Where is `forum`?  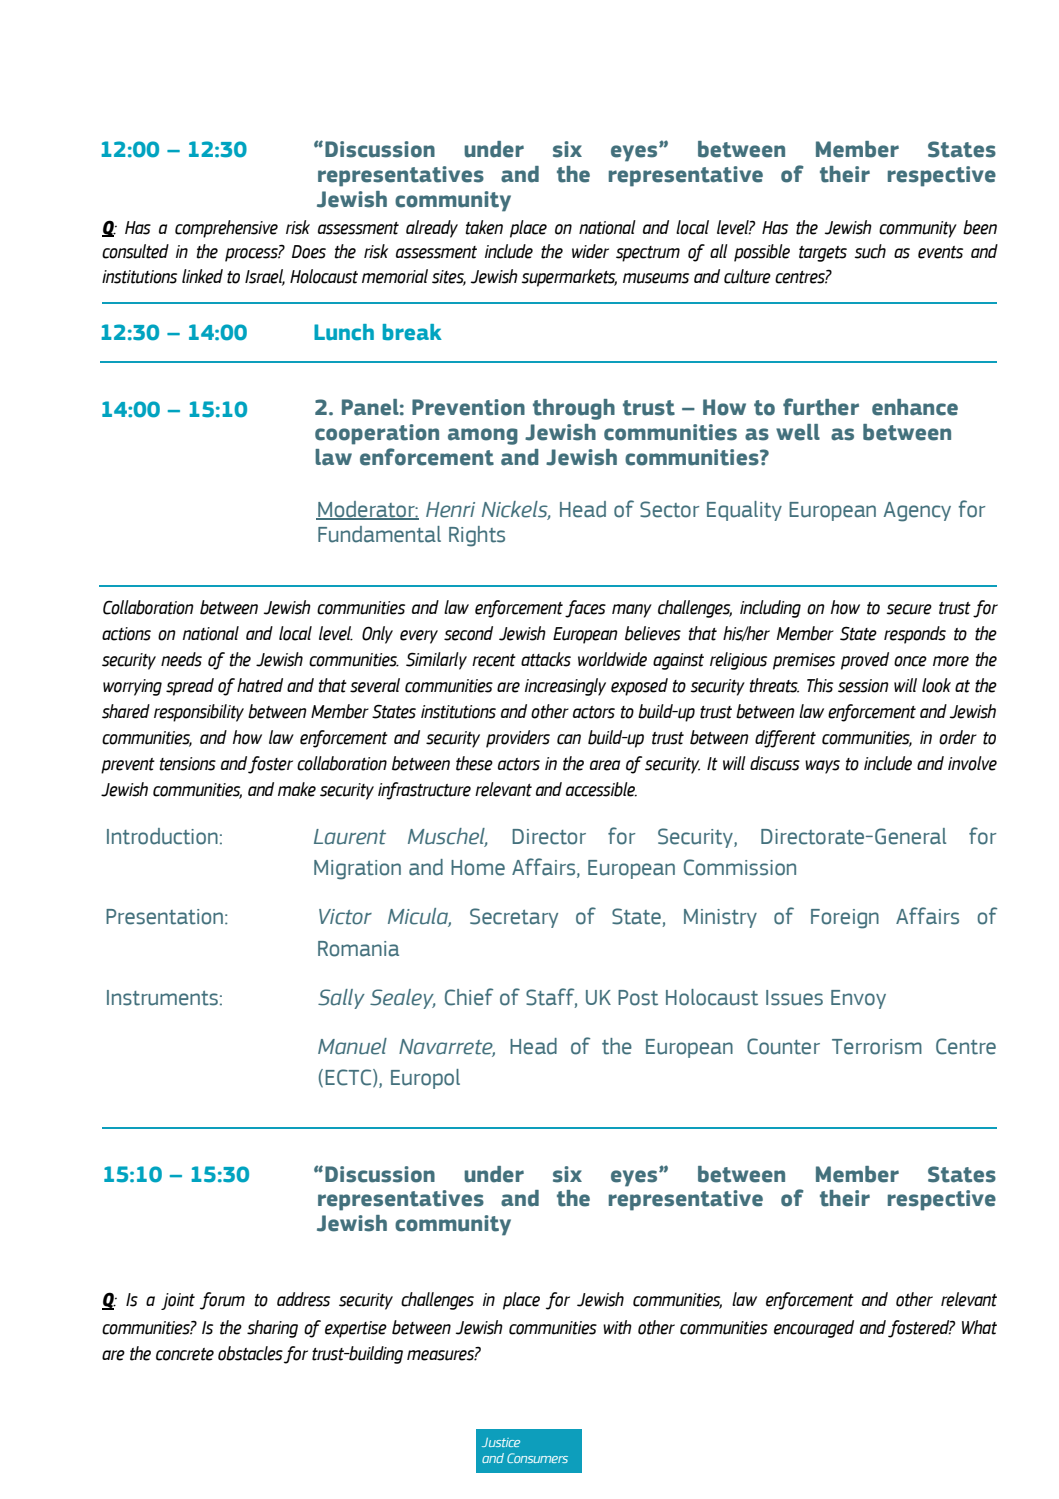
forum is located at coordinates (222, 1301).
